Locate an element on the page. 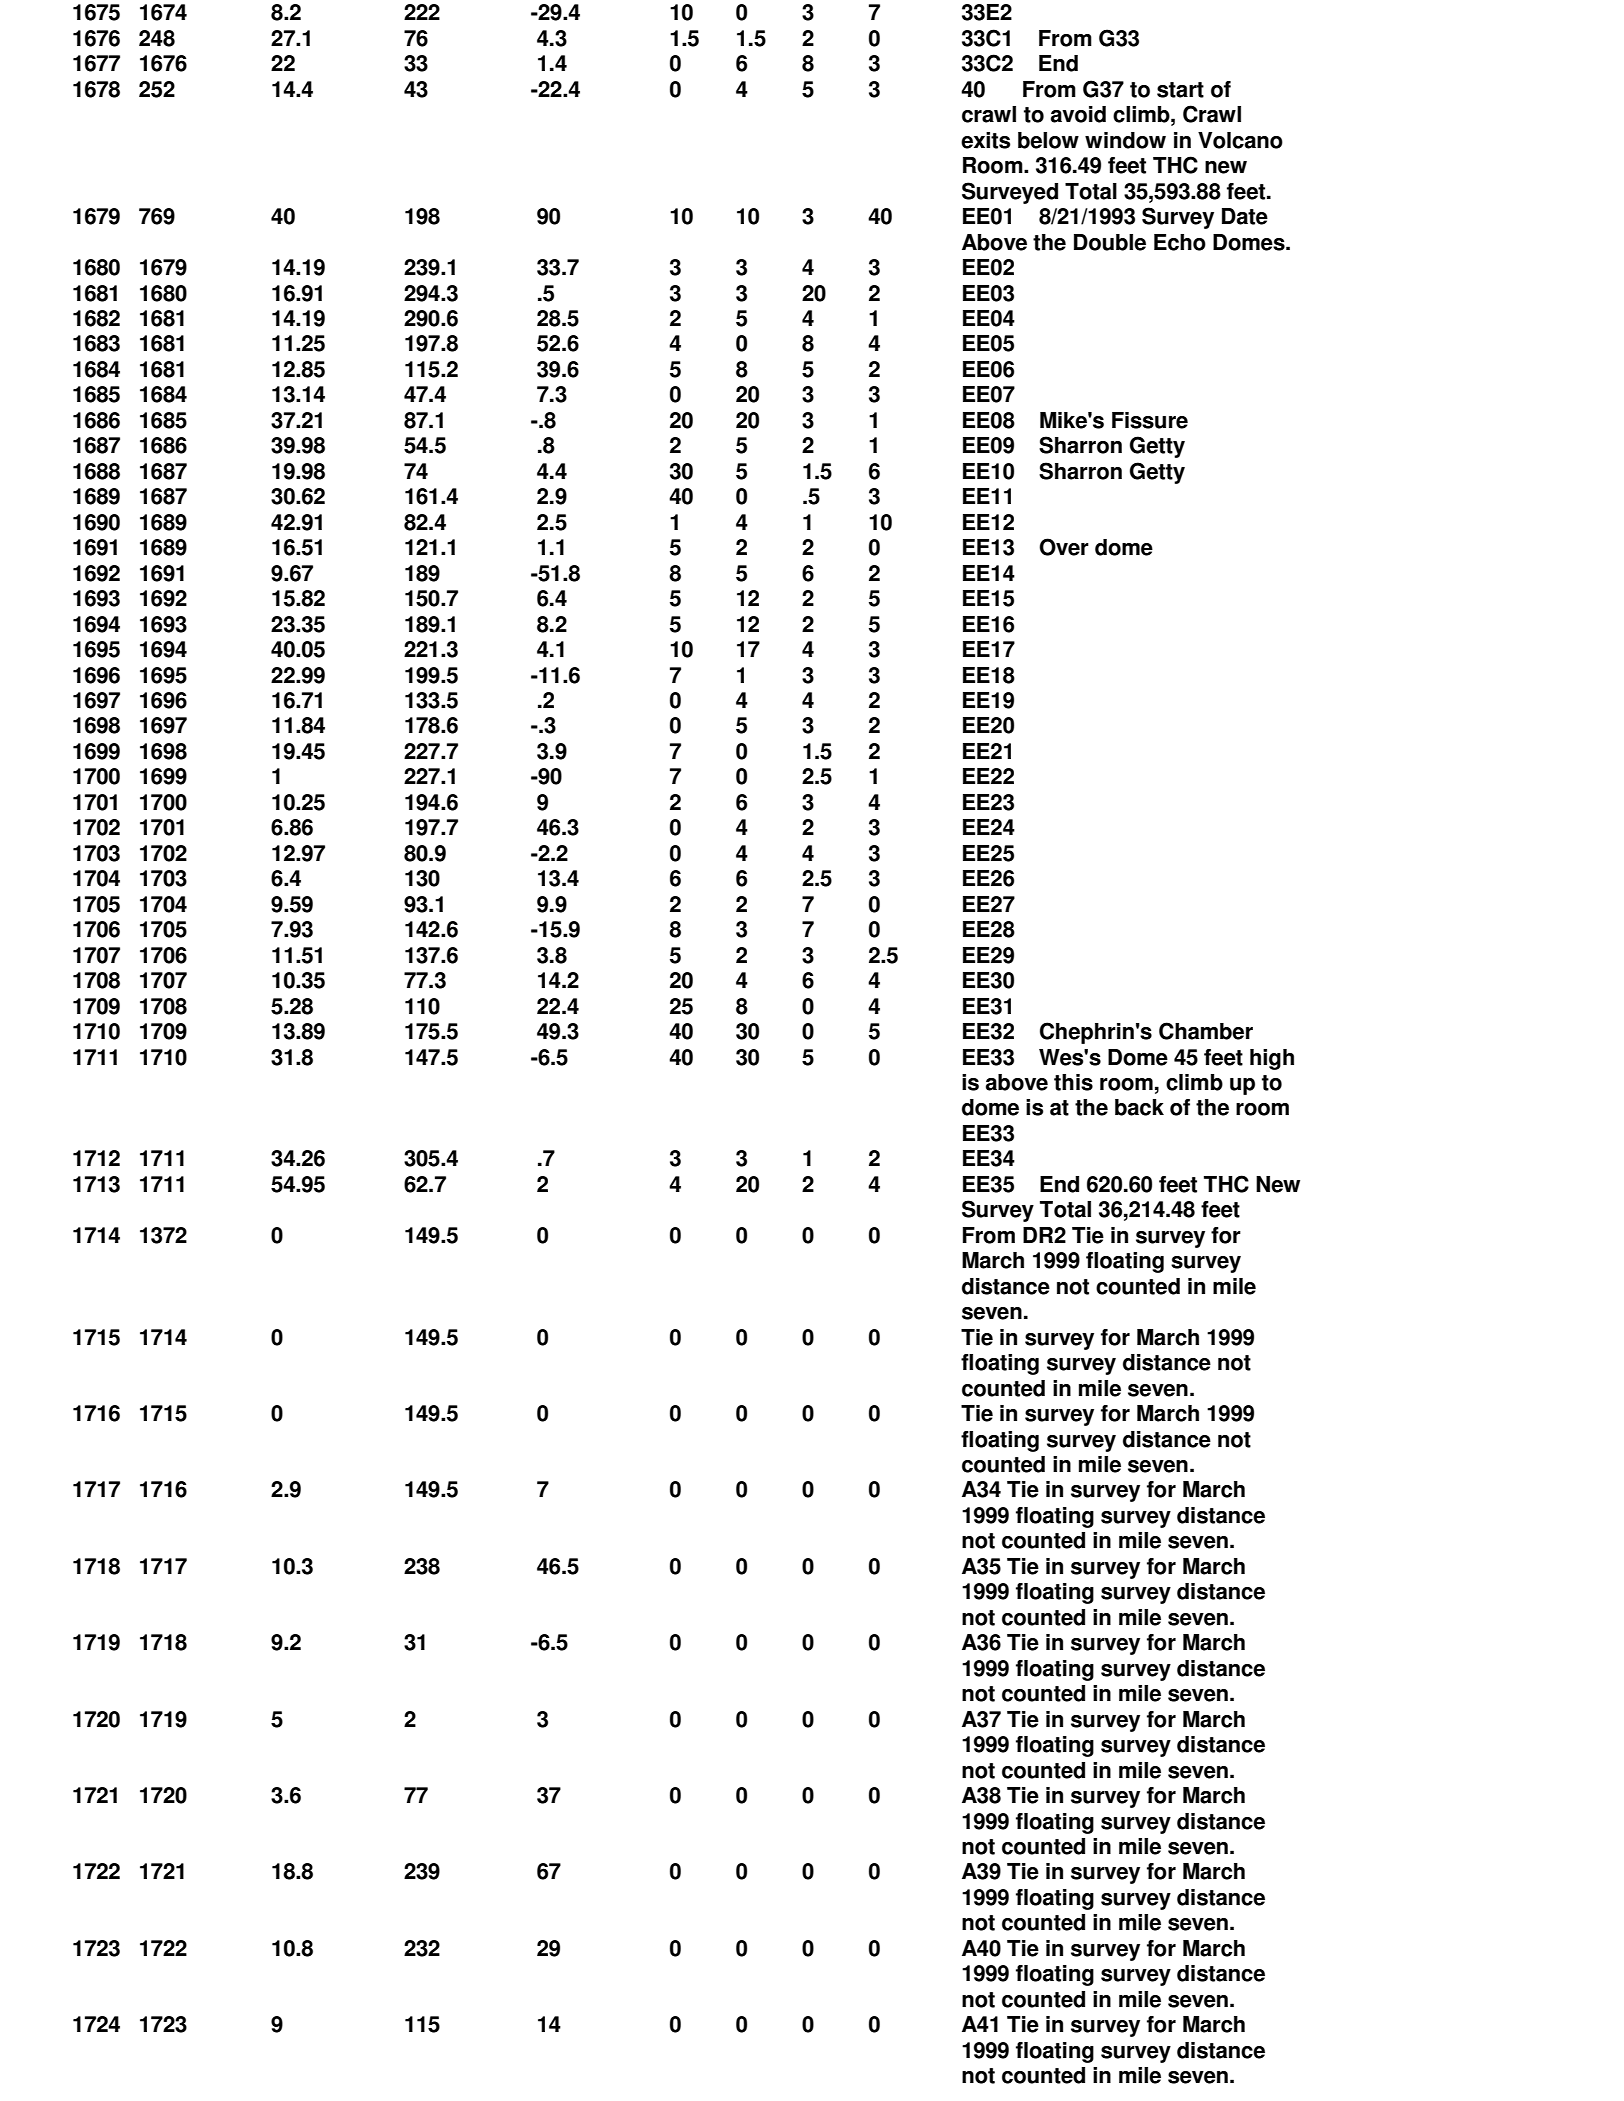 Image resolution: width=1624 pixels, height=2101 pixels. below is located at coordinates (1048, 140).
